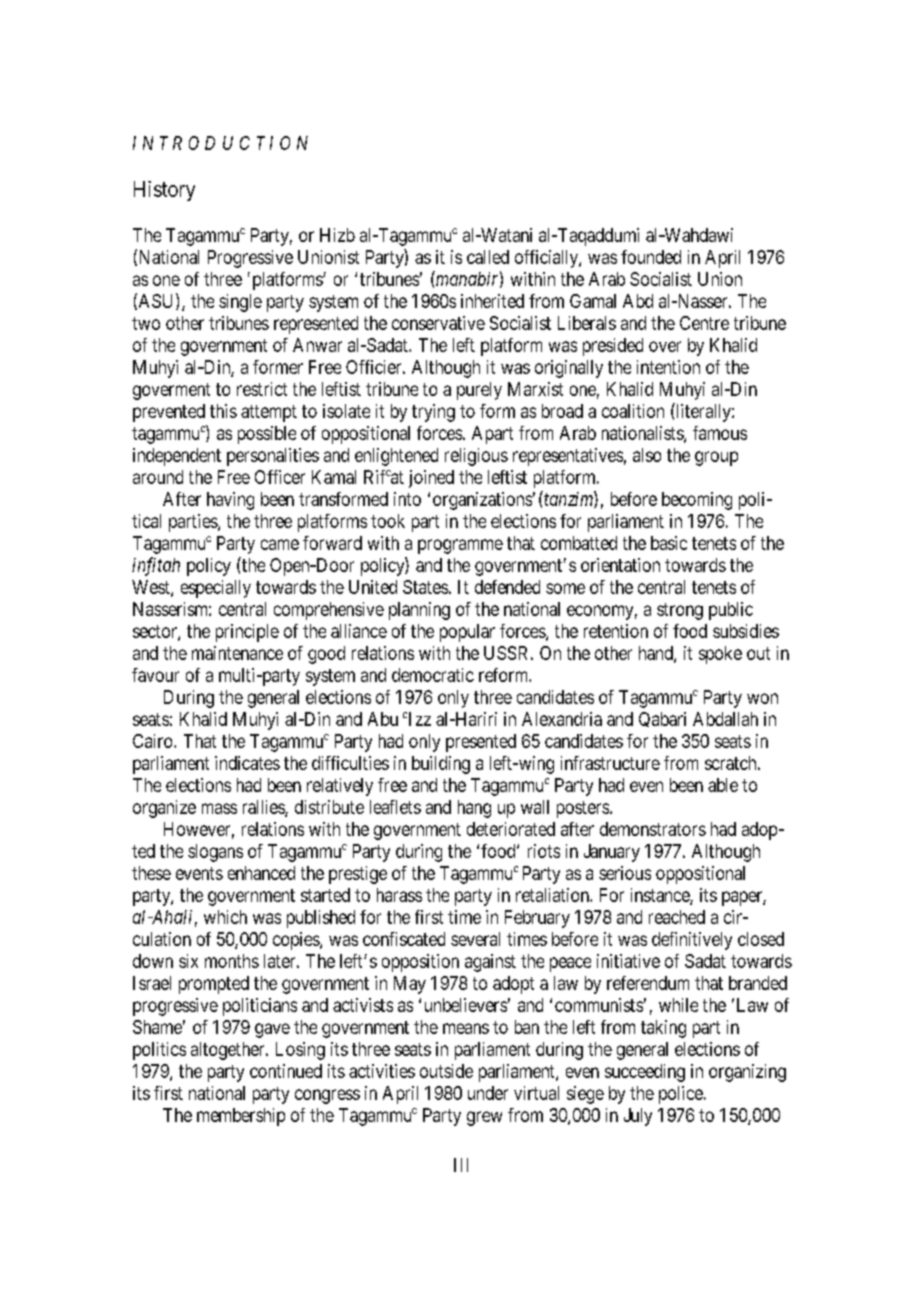  Describe the element at coordinates (484, 1118) in the screenshot. I see `grew` at that location.
